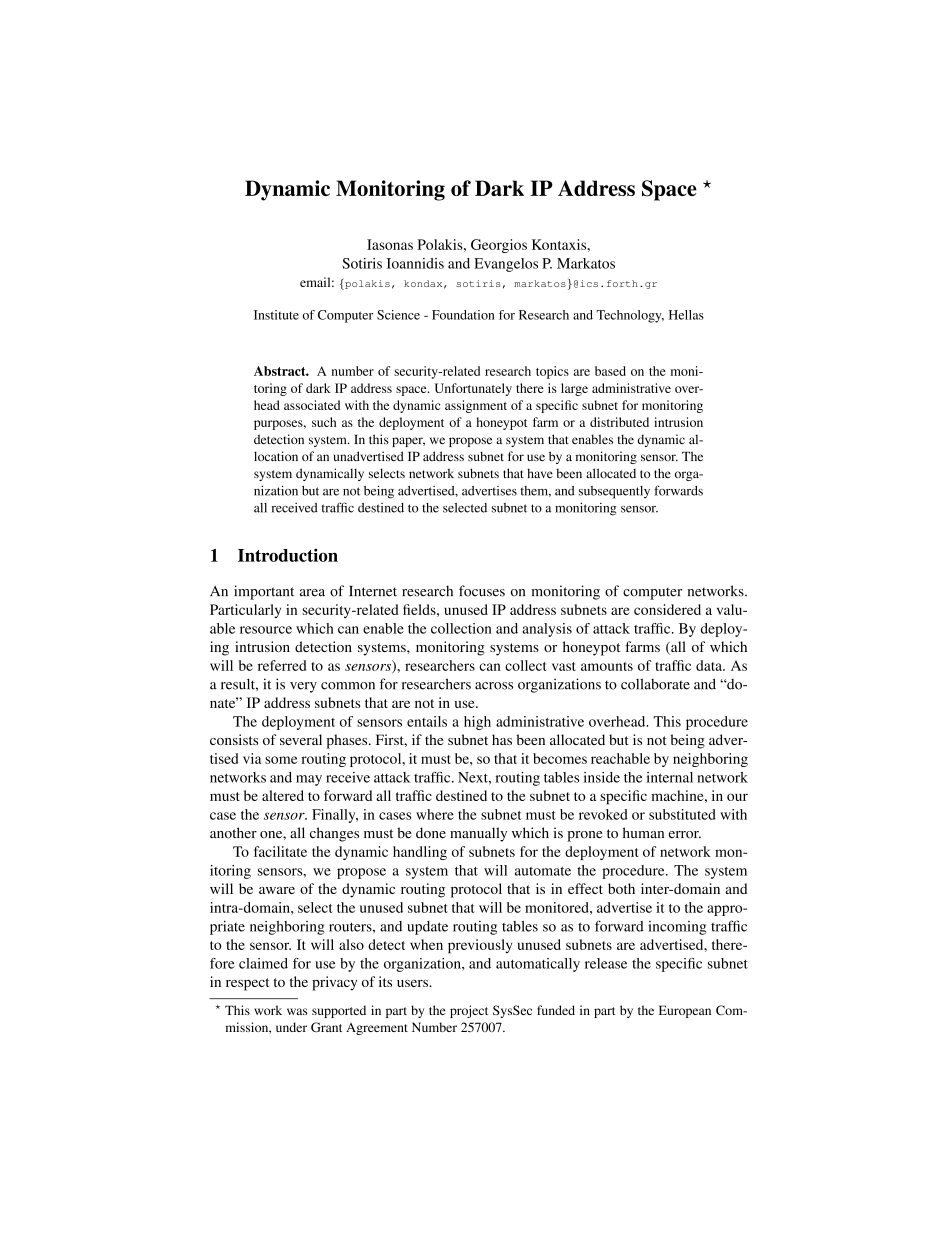 The width and height of the image is (952, 1233). I want to click on Georgios, so click(499, 246).
